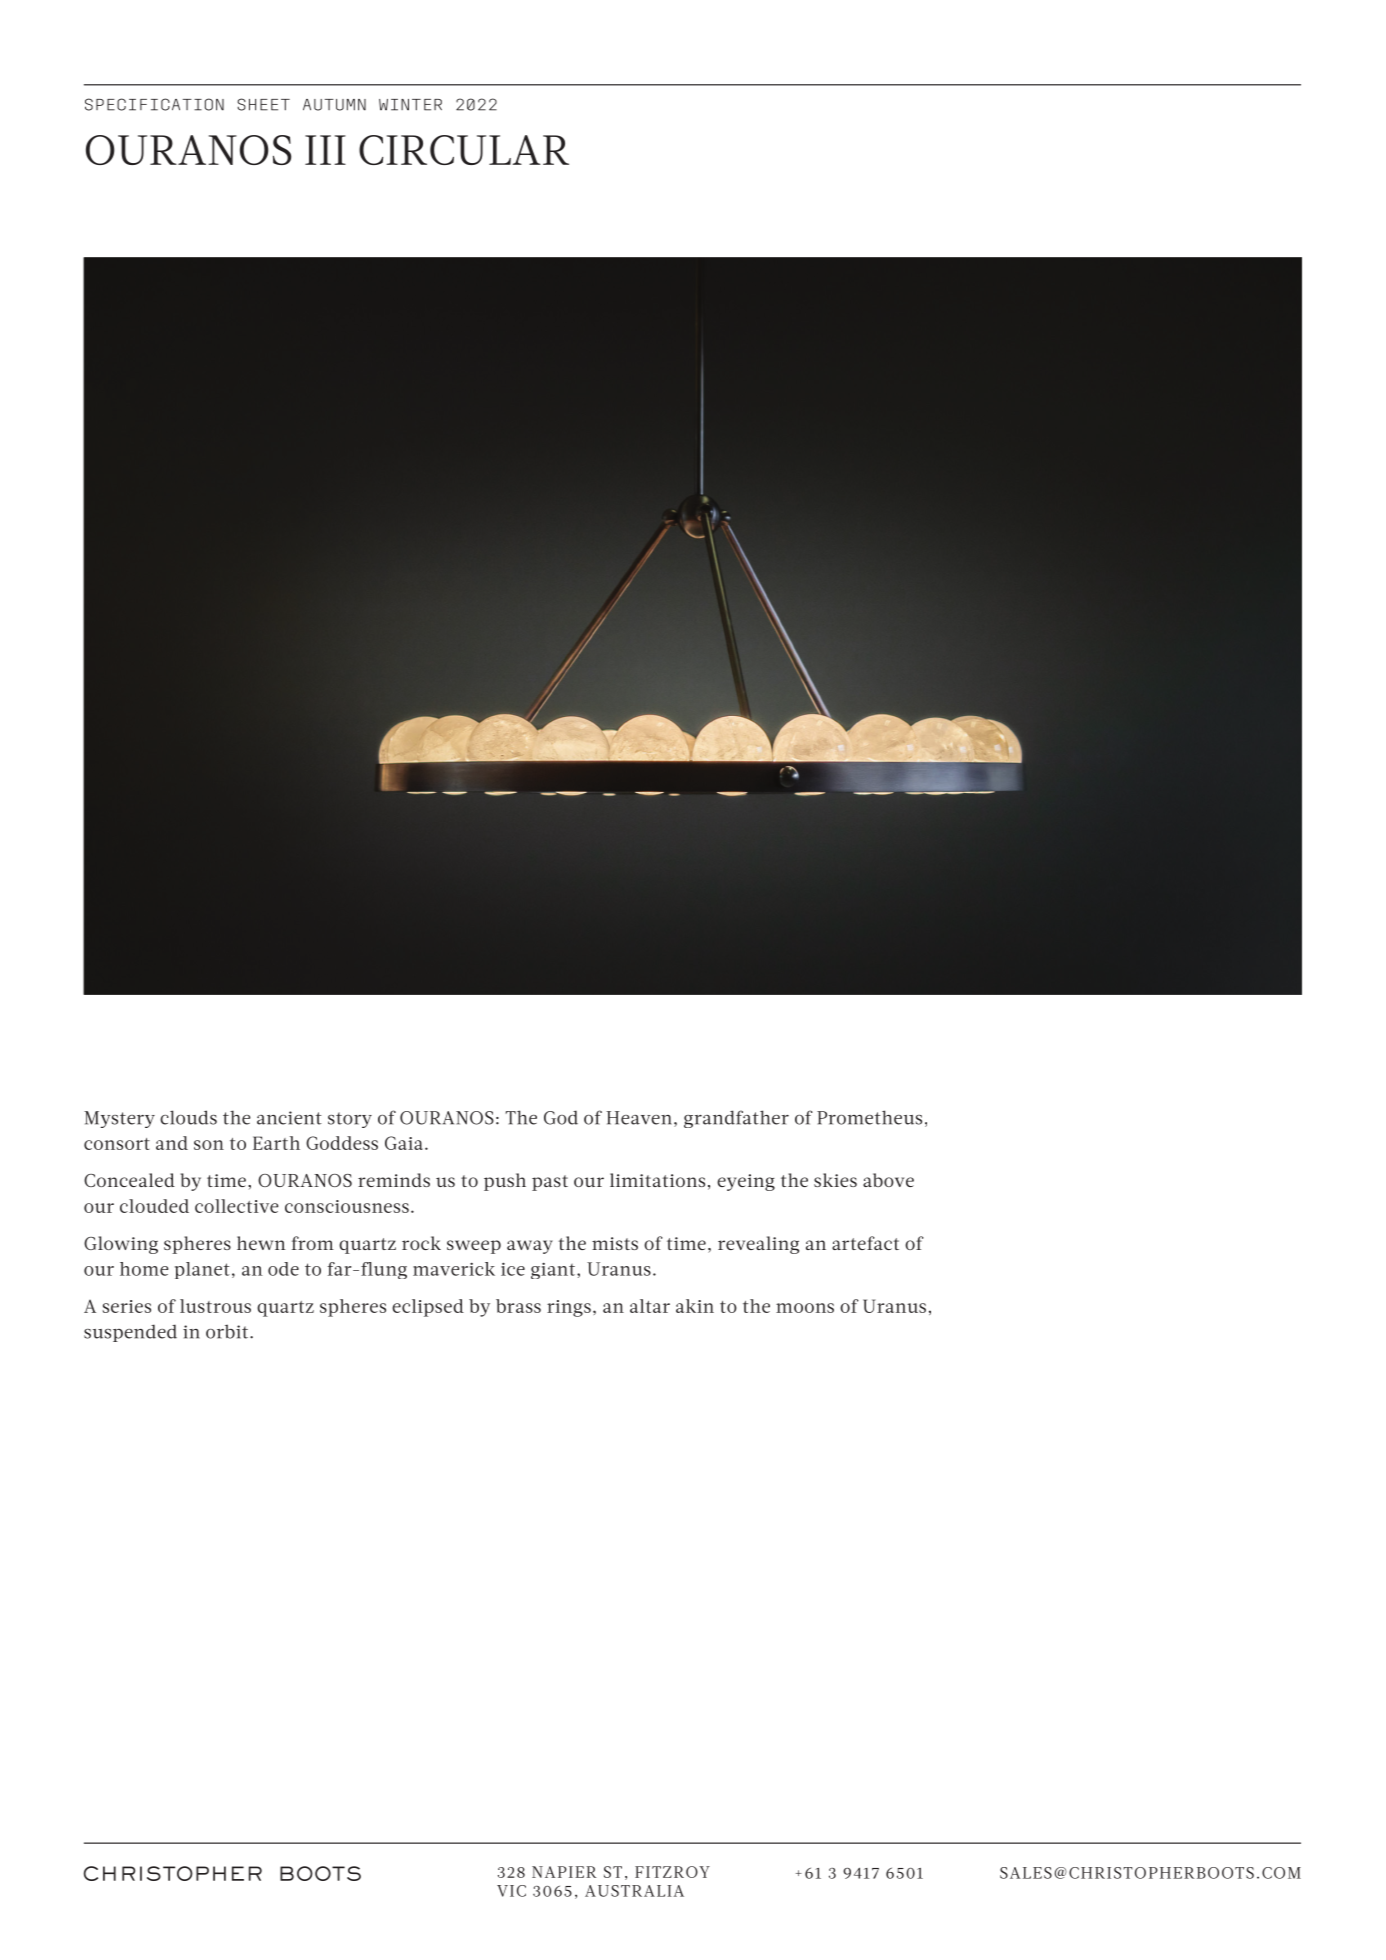 The height and width of the screenshot is (1960, 1386). I want to click on grandfather, so click(736, 1119).
